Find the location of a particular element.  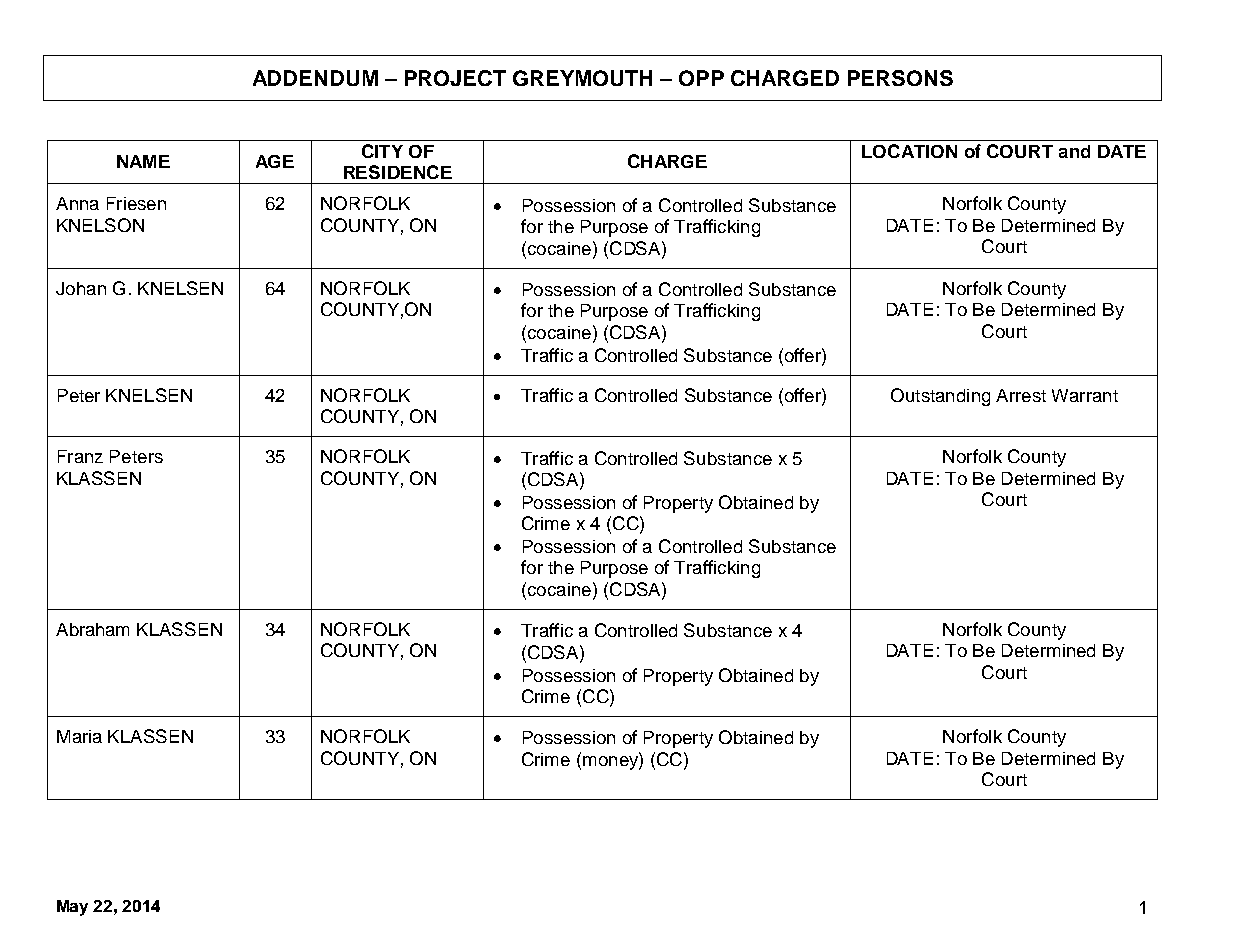

Friesen is located at coordinates (136, 203).
